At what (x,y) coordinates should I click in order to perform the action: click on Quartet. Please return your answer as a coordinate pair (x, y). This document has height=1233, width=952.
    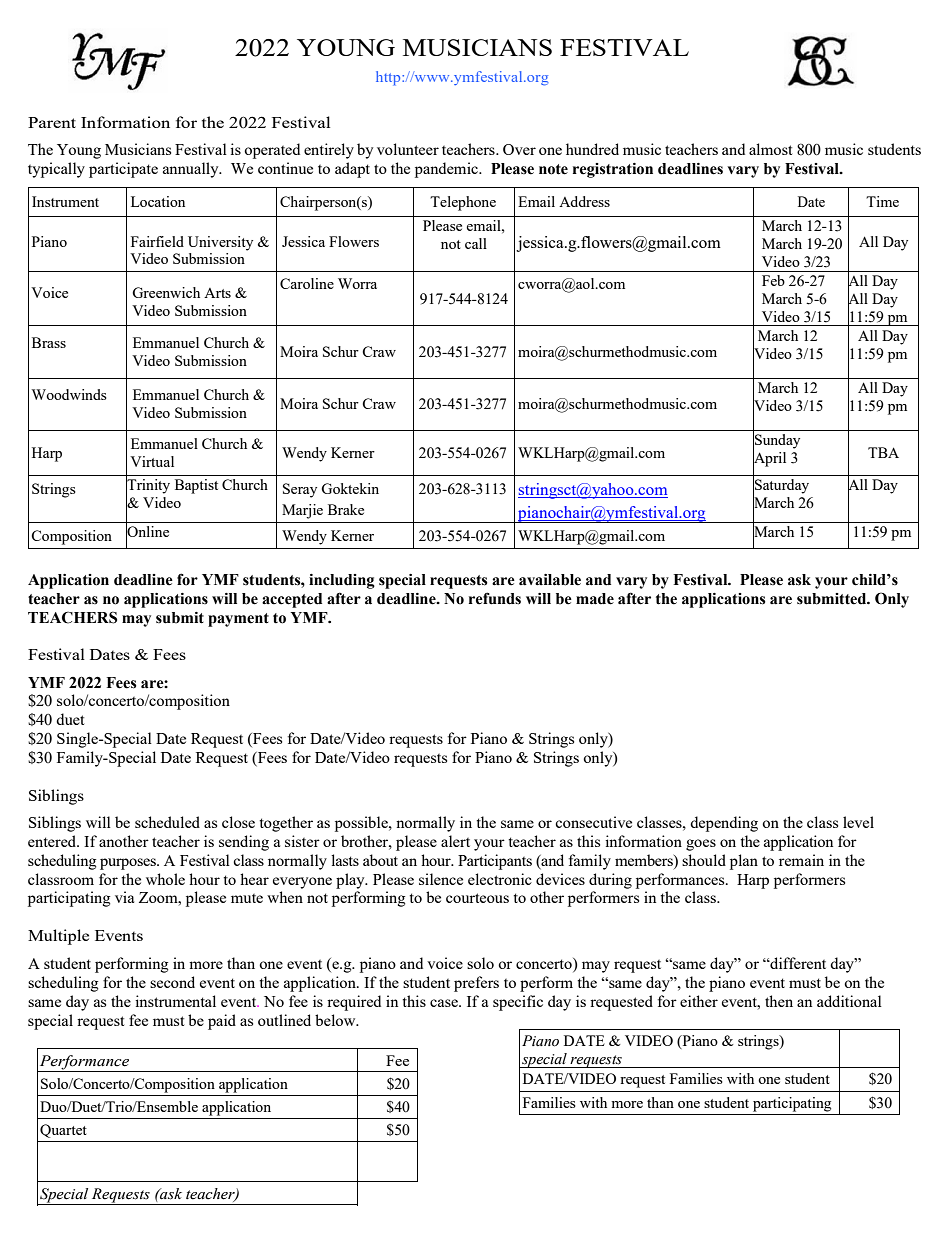
    Looking at the image, I should click on (63, 1131).
